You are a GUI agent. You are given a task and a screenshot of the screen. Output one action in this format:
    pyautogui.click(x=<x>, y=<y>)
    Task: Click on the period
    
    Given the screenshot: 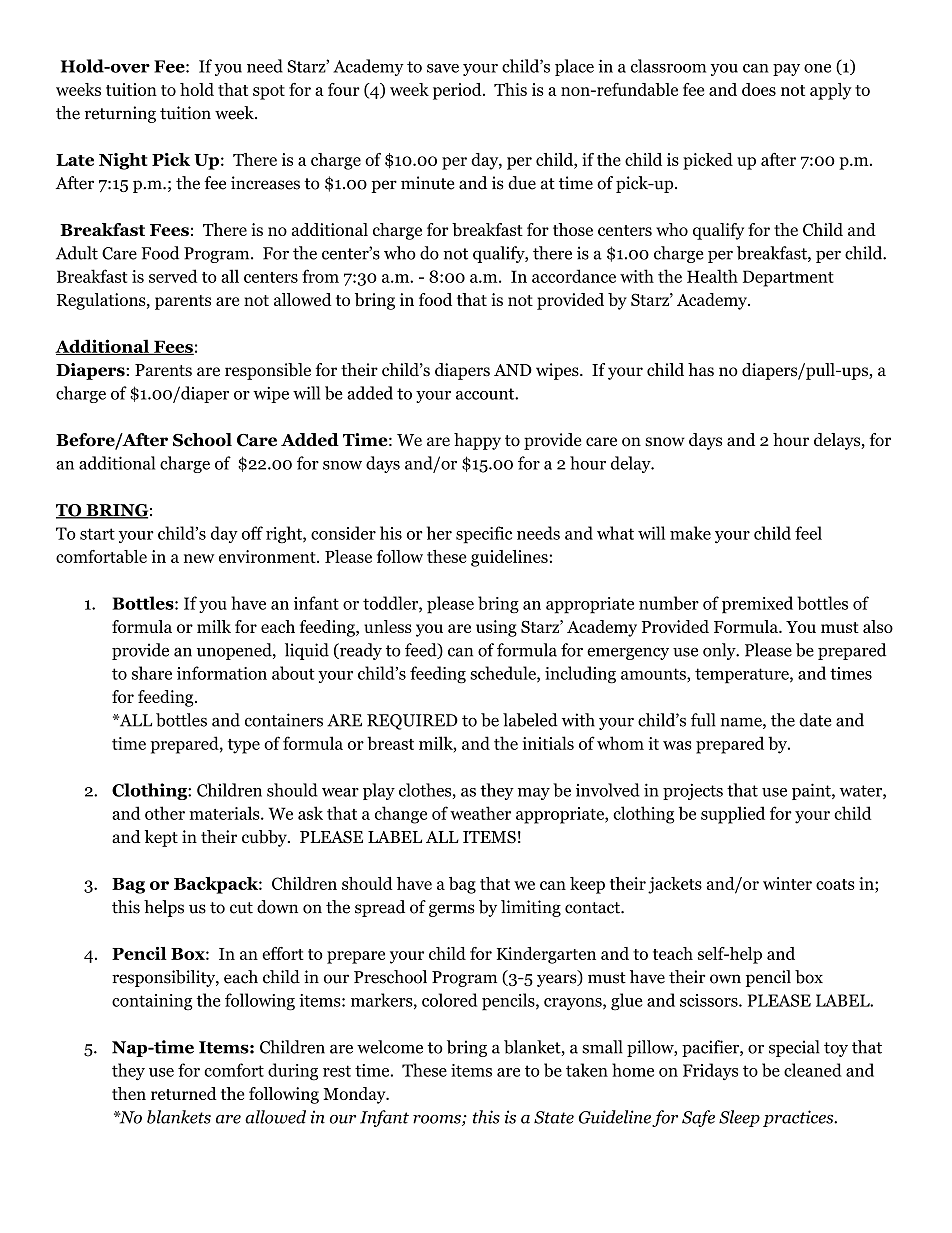 What is the action you would take?
    pyautogui.click(x=458, y=91)
